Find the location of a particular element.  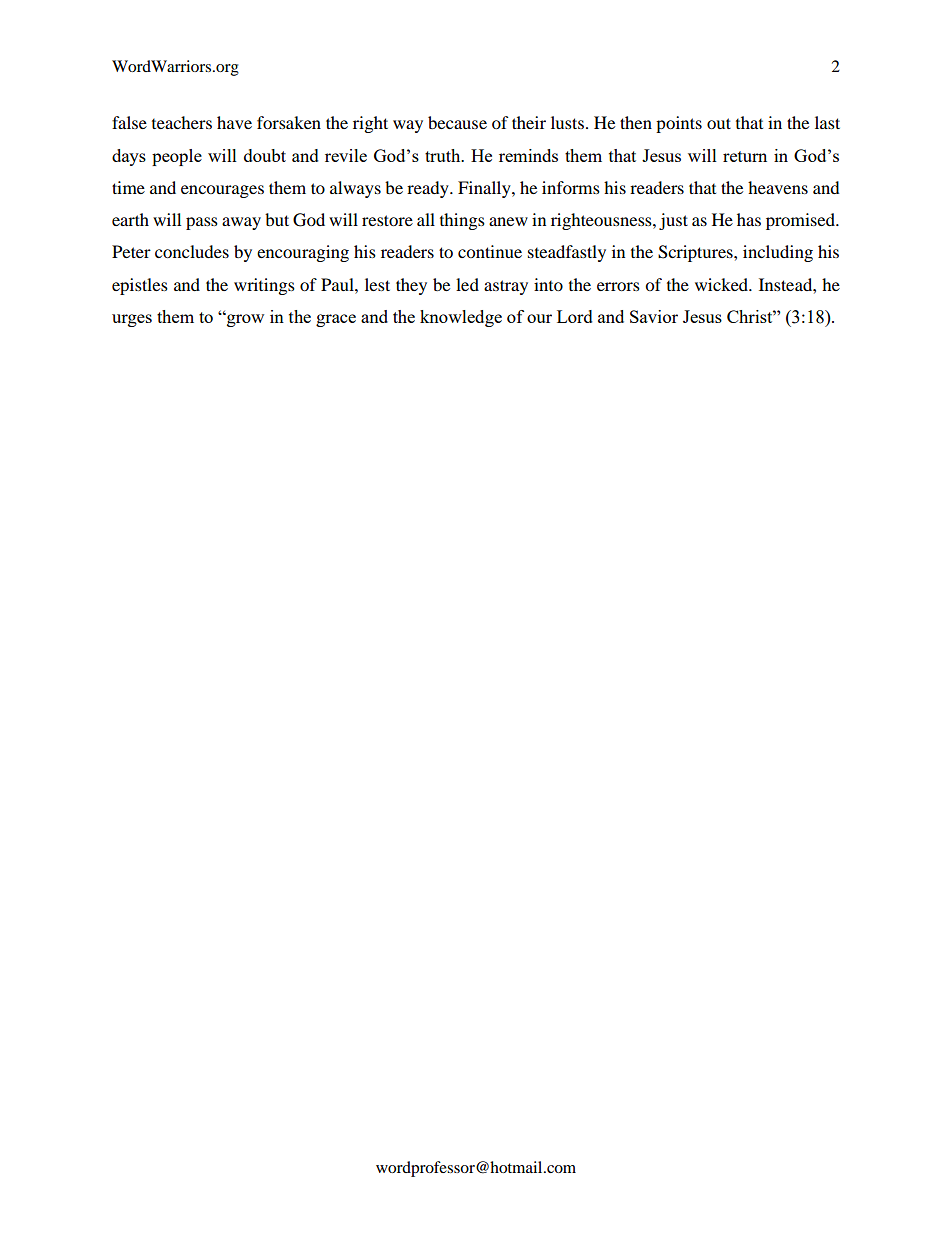

has is located at coordinates (749, 219).
